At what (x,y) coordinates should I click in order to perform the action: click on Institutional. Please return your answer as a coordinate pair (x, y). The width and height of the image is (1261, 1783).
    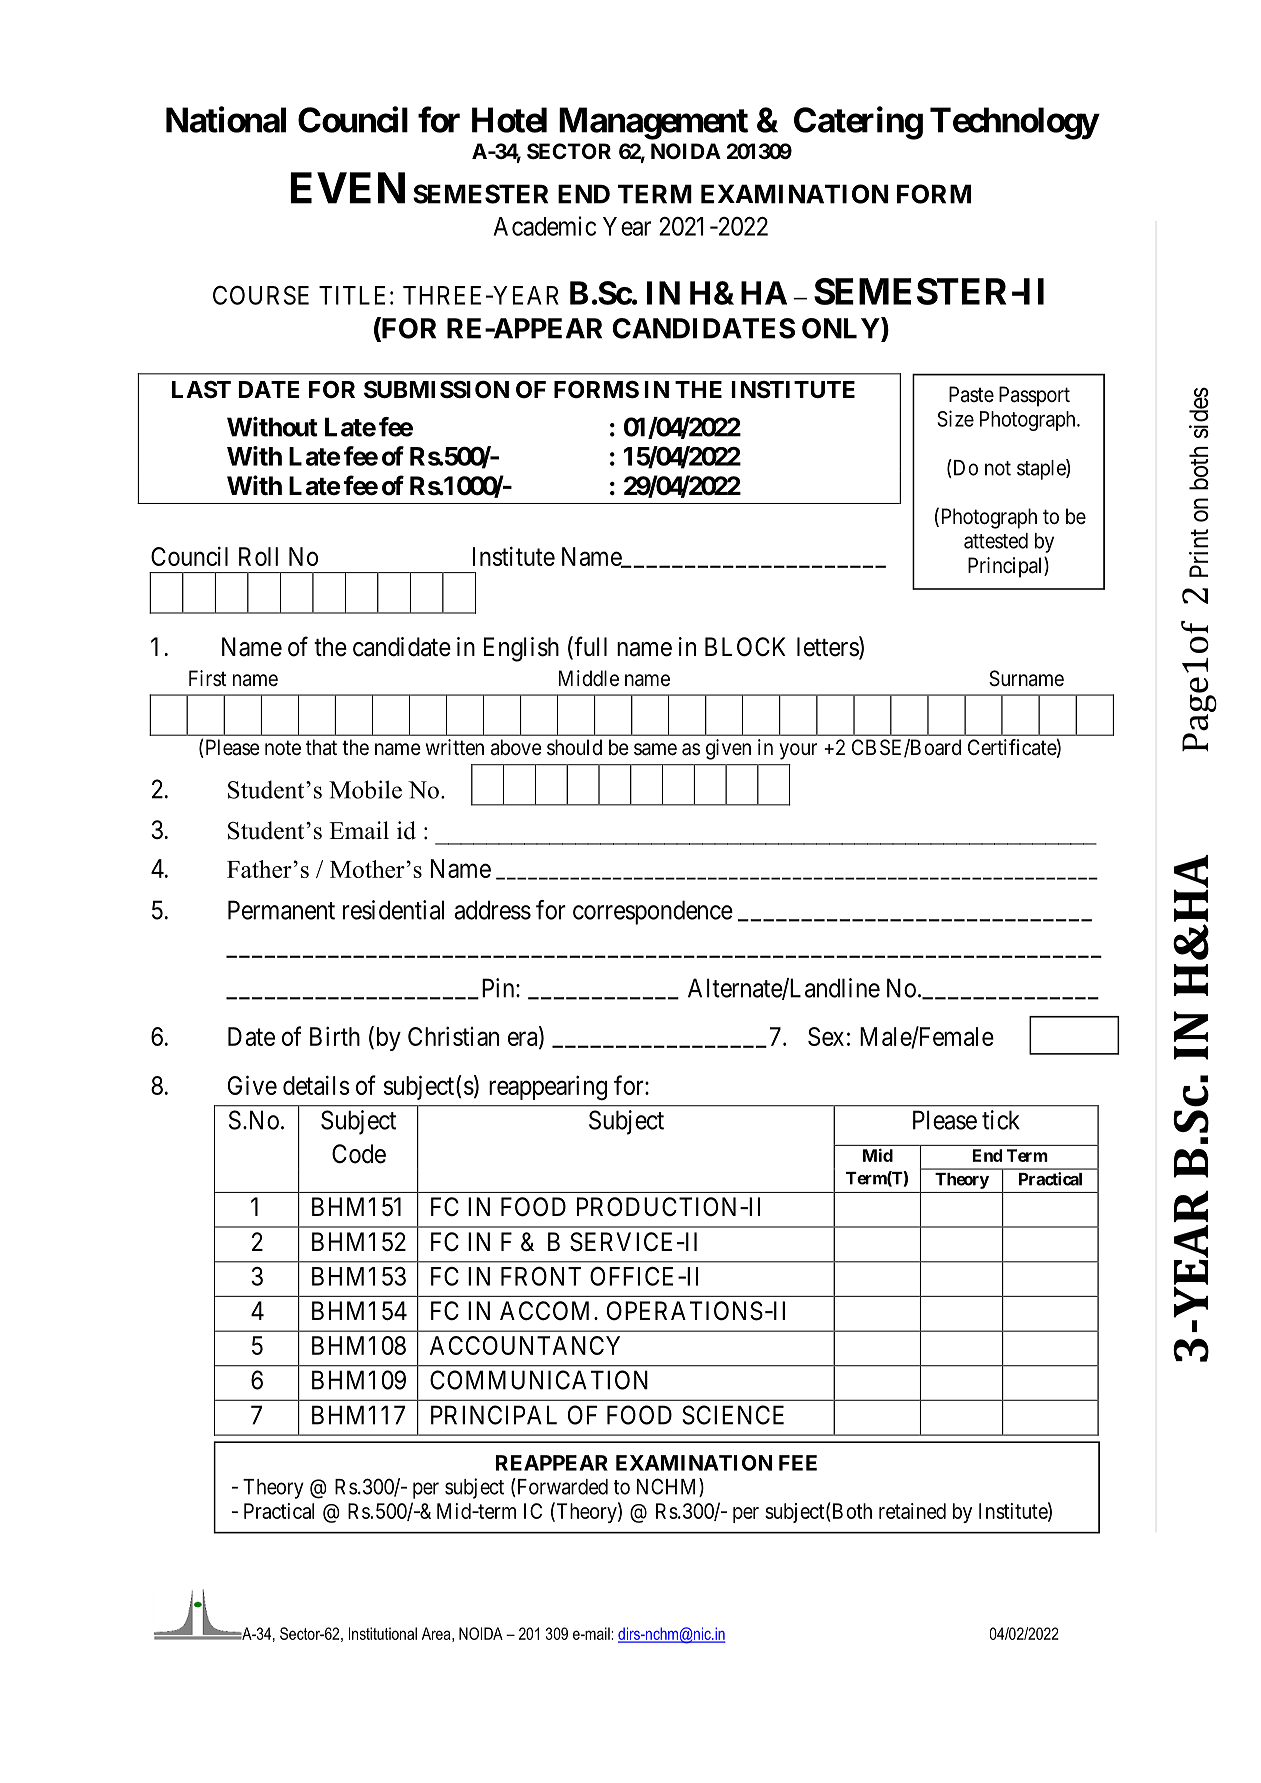
    Looking at the image, I should click on (383, 1633).
